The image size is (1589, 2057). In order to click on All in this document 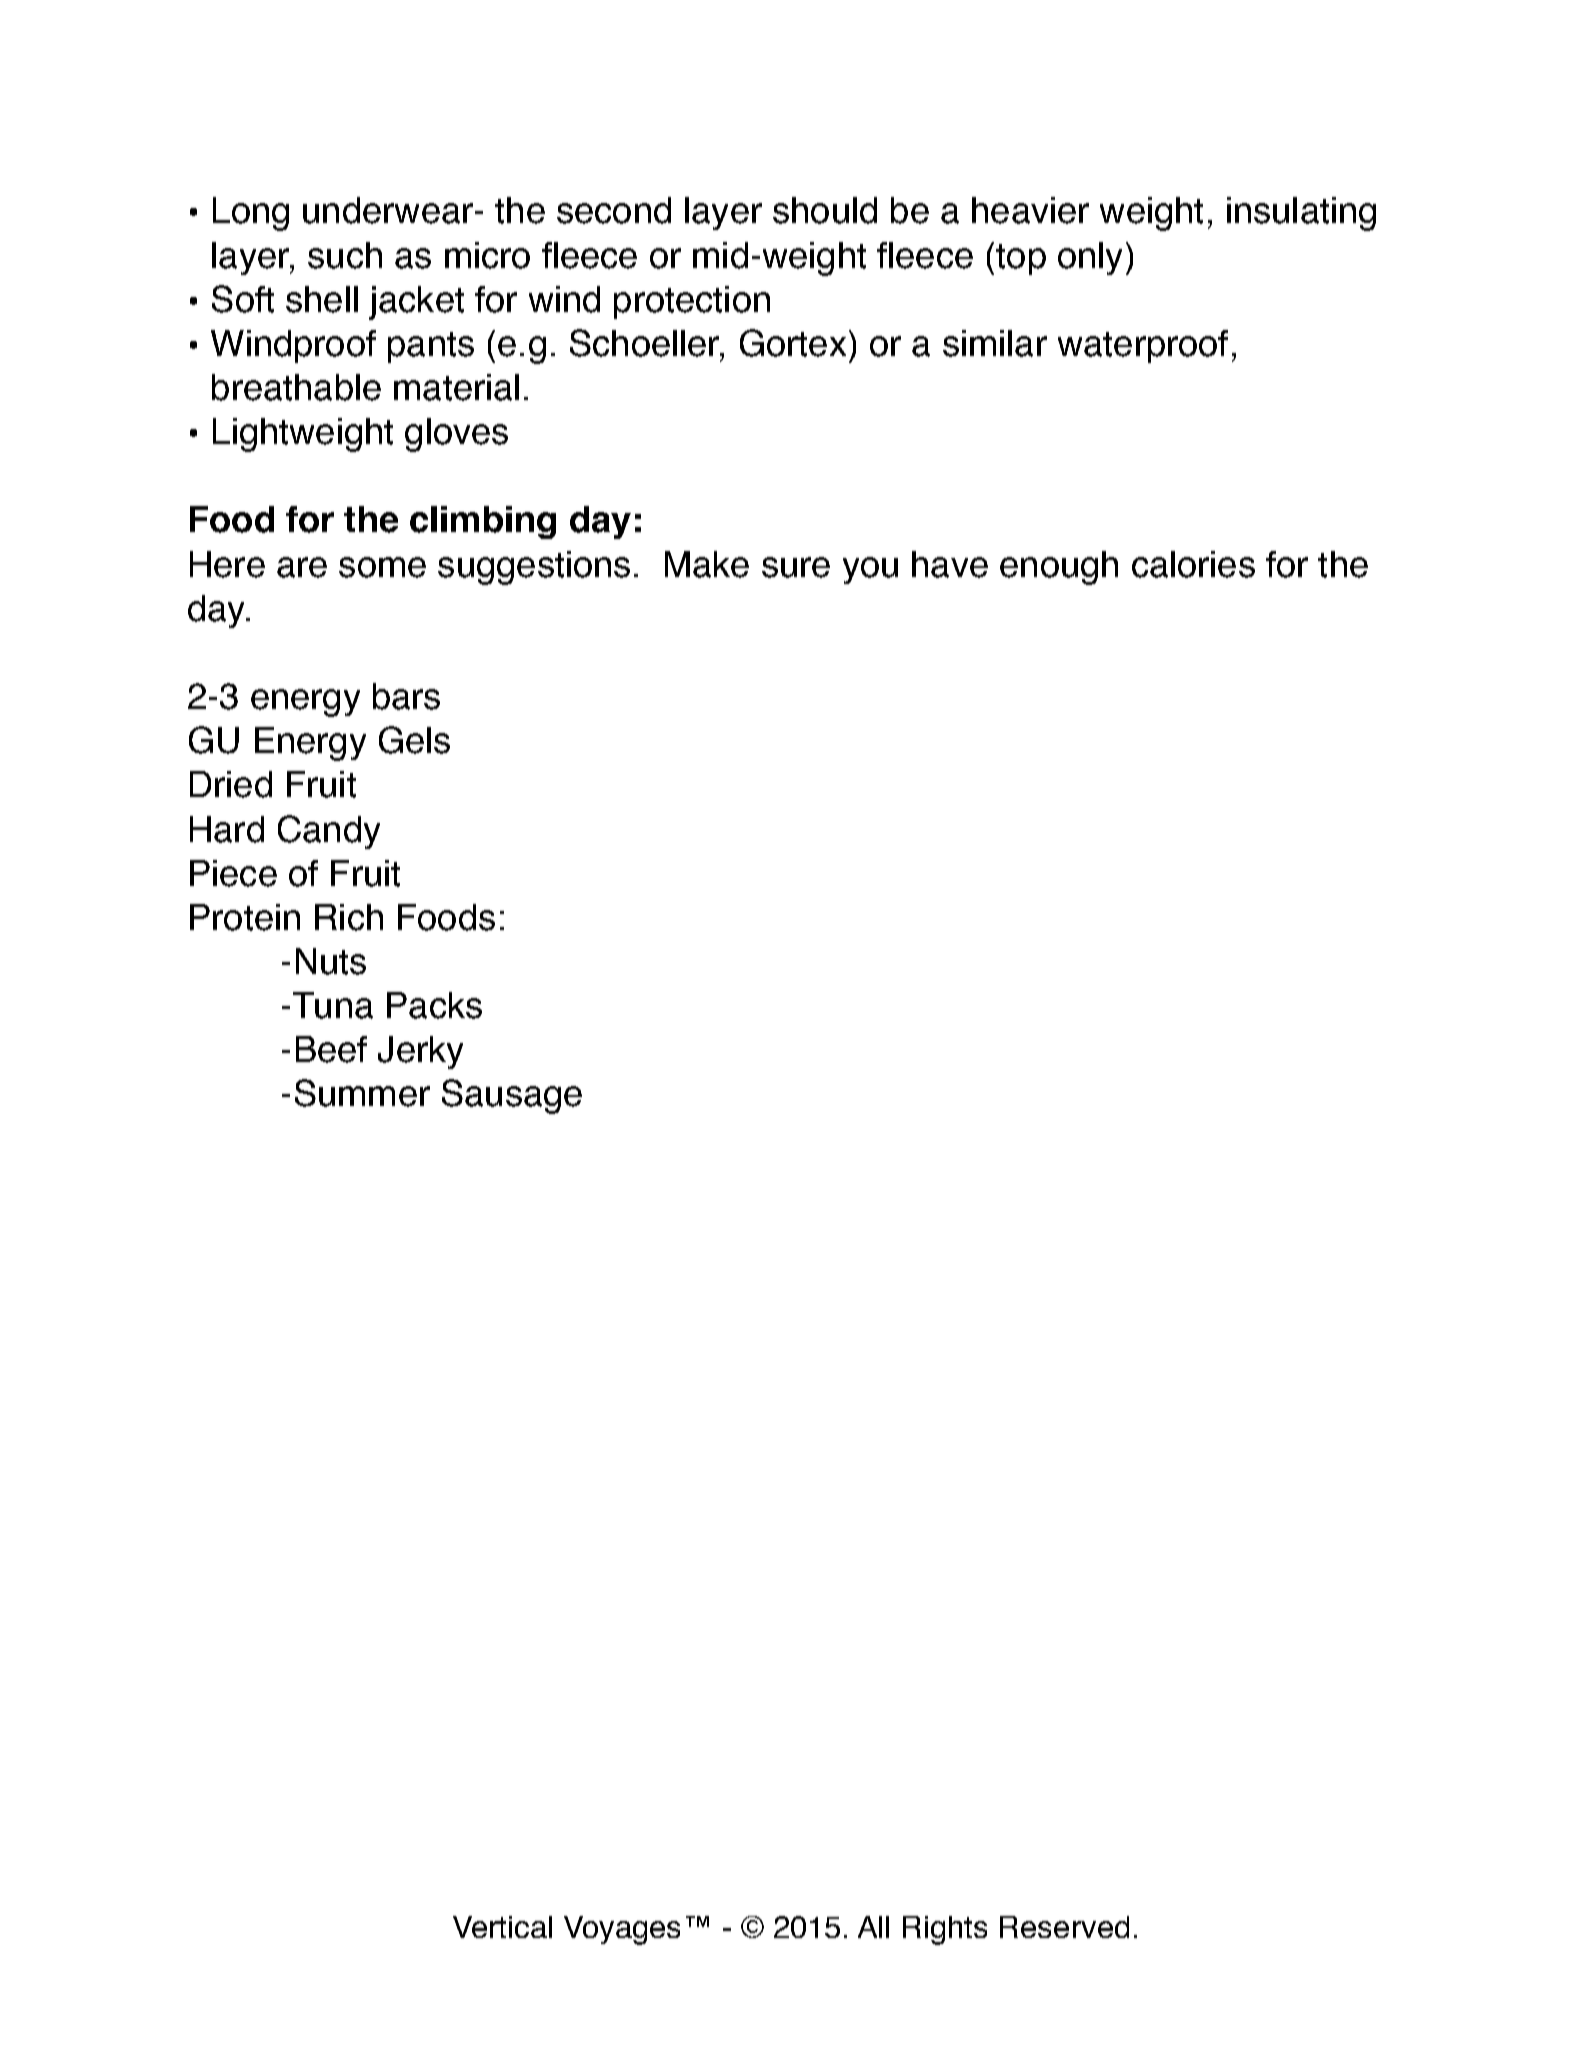, I will do `click(873, 1927)`.
